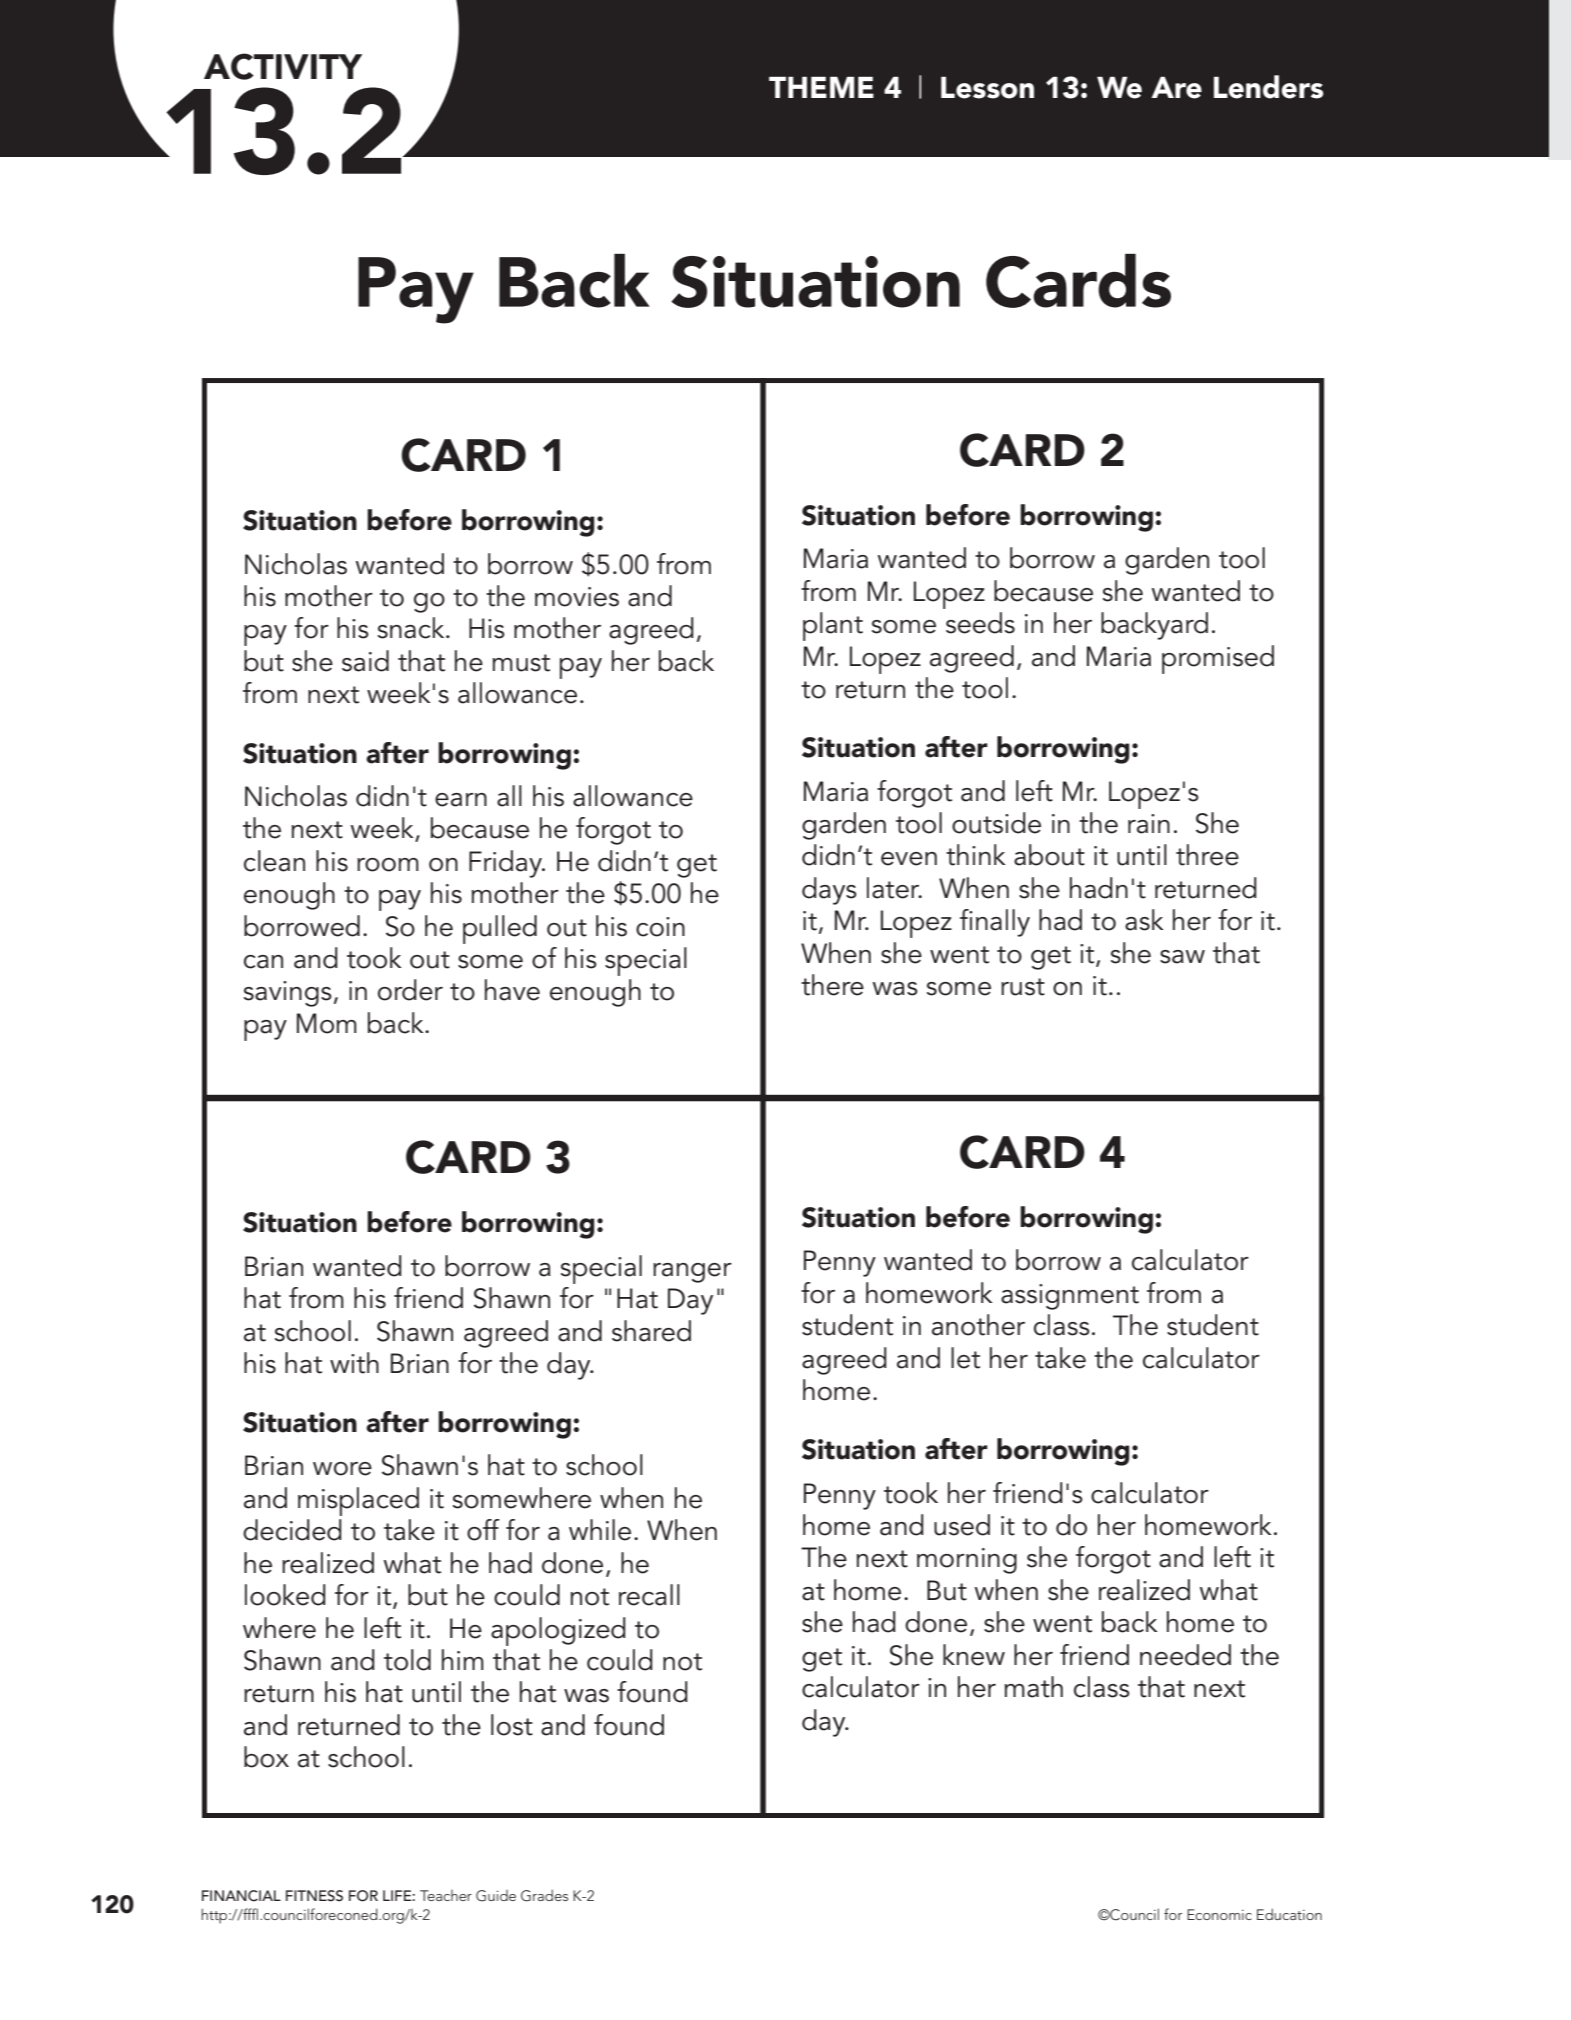 The image size is (1571, 2020). Describe the element at coordinates (821, 87) in the document. I see `THEME` at that location.
